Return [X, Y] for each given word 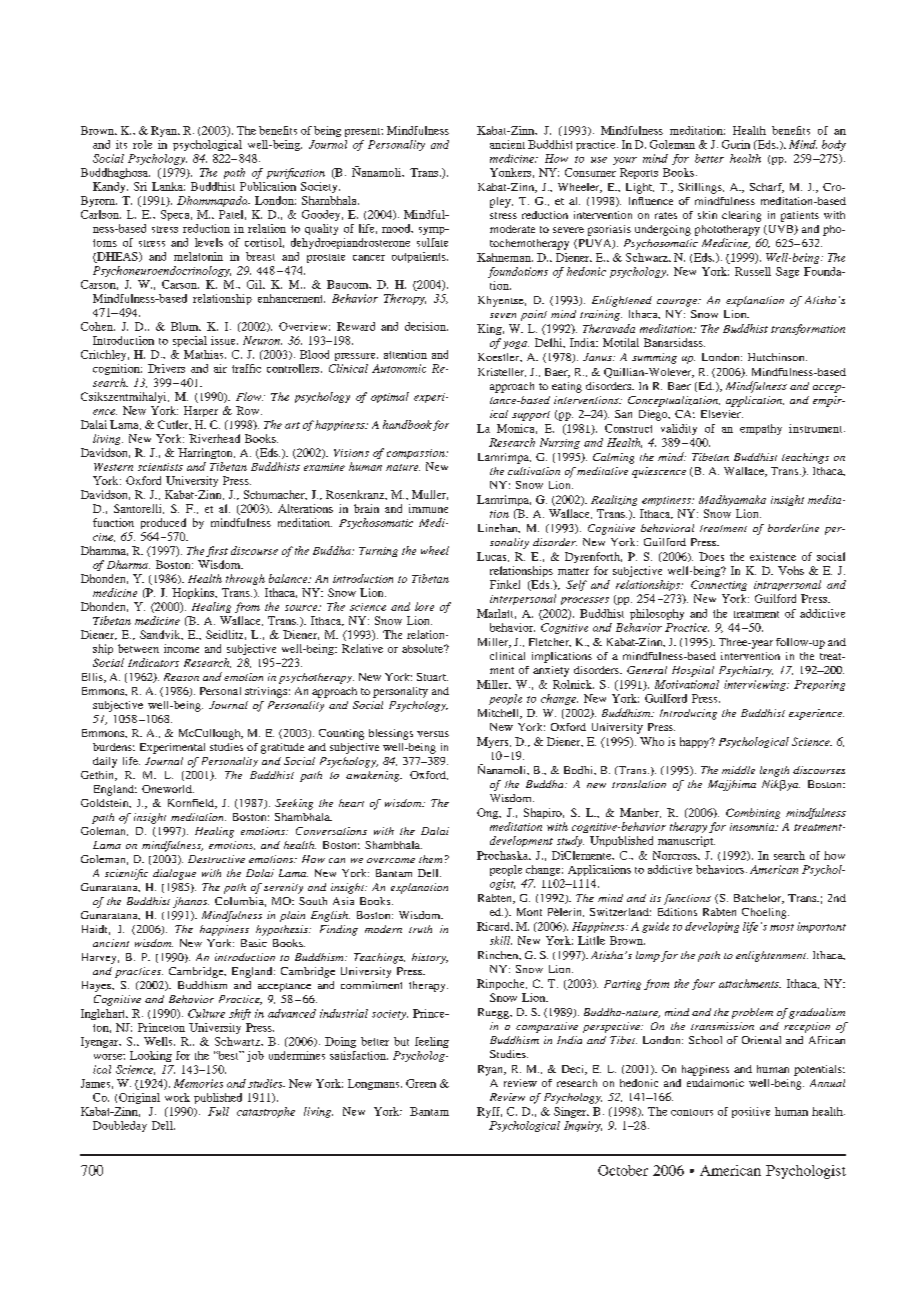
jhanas [191, 902]
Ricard [495, 926]
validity [679, 429]
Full [218, 1111]
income [181, 648]
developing [712, 927]
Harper [201, 411]
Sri [140, 186]
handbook [407, 424]
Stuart [432, 677]
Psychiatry [746, 671]
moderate [512, 229]
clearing [741, 216]
